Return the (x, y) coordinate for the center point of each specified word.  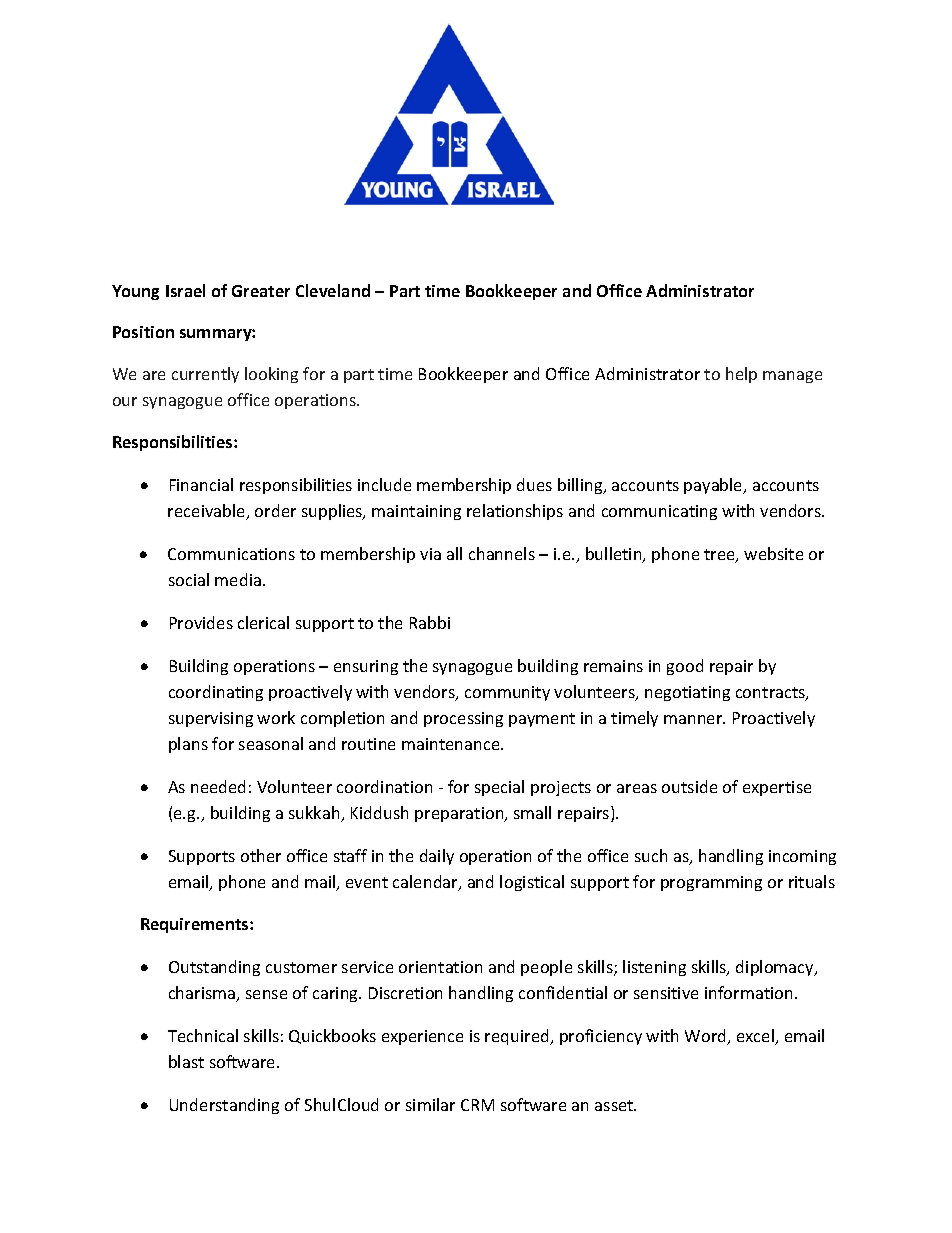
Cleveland (333, 290)
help (741, 375)
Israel (185, 290)
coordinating (216, 693)
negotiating (687, 693)
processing (463, 719)
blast (186, 1061)
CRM (477, 1105)
